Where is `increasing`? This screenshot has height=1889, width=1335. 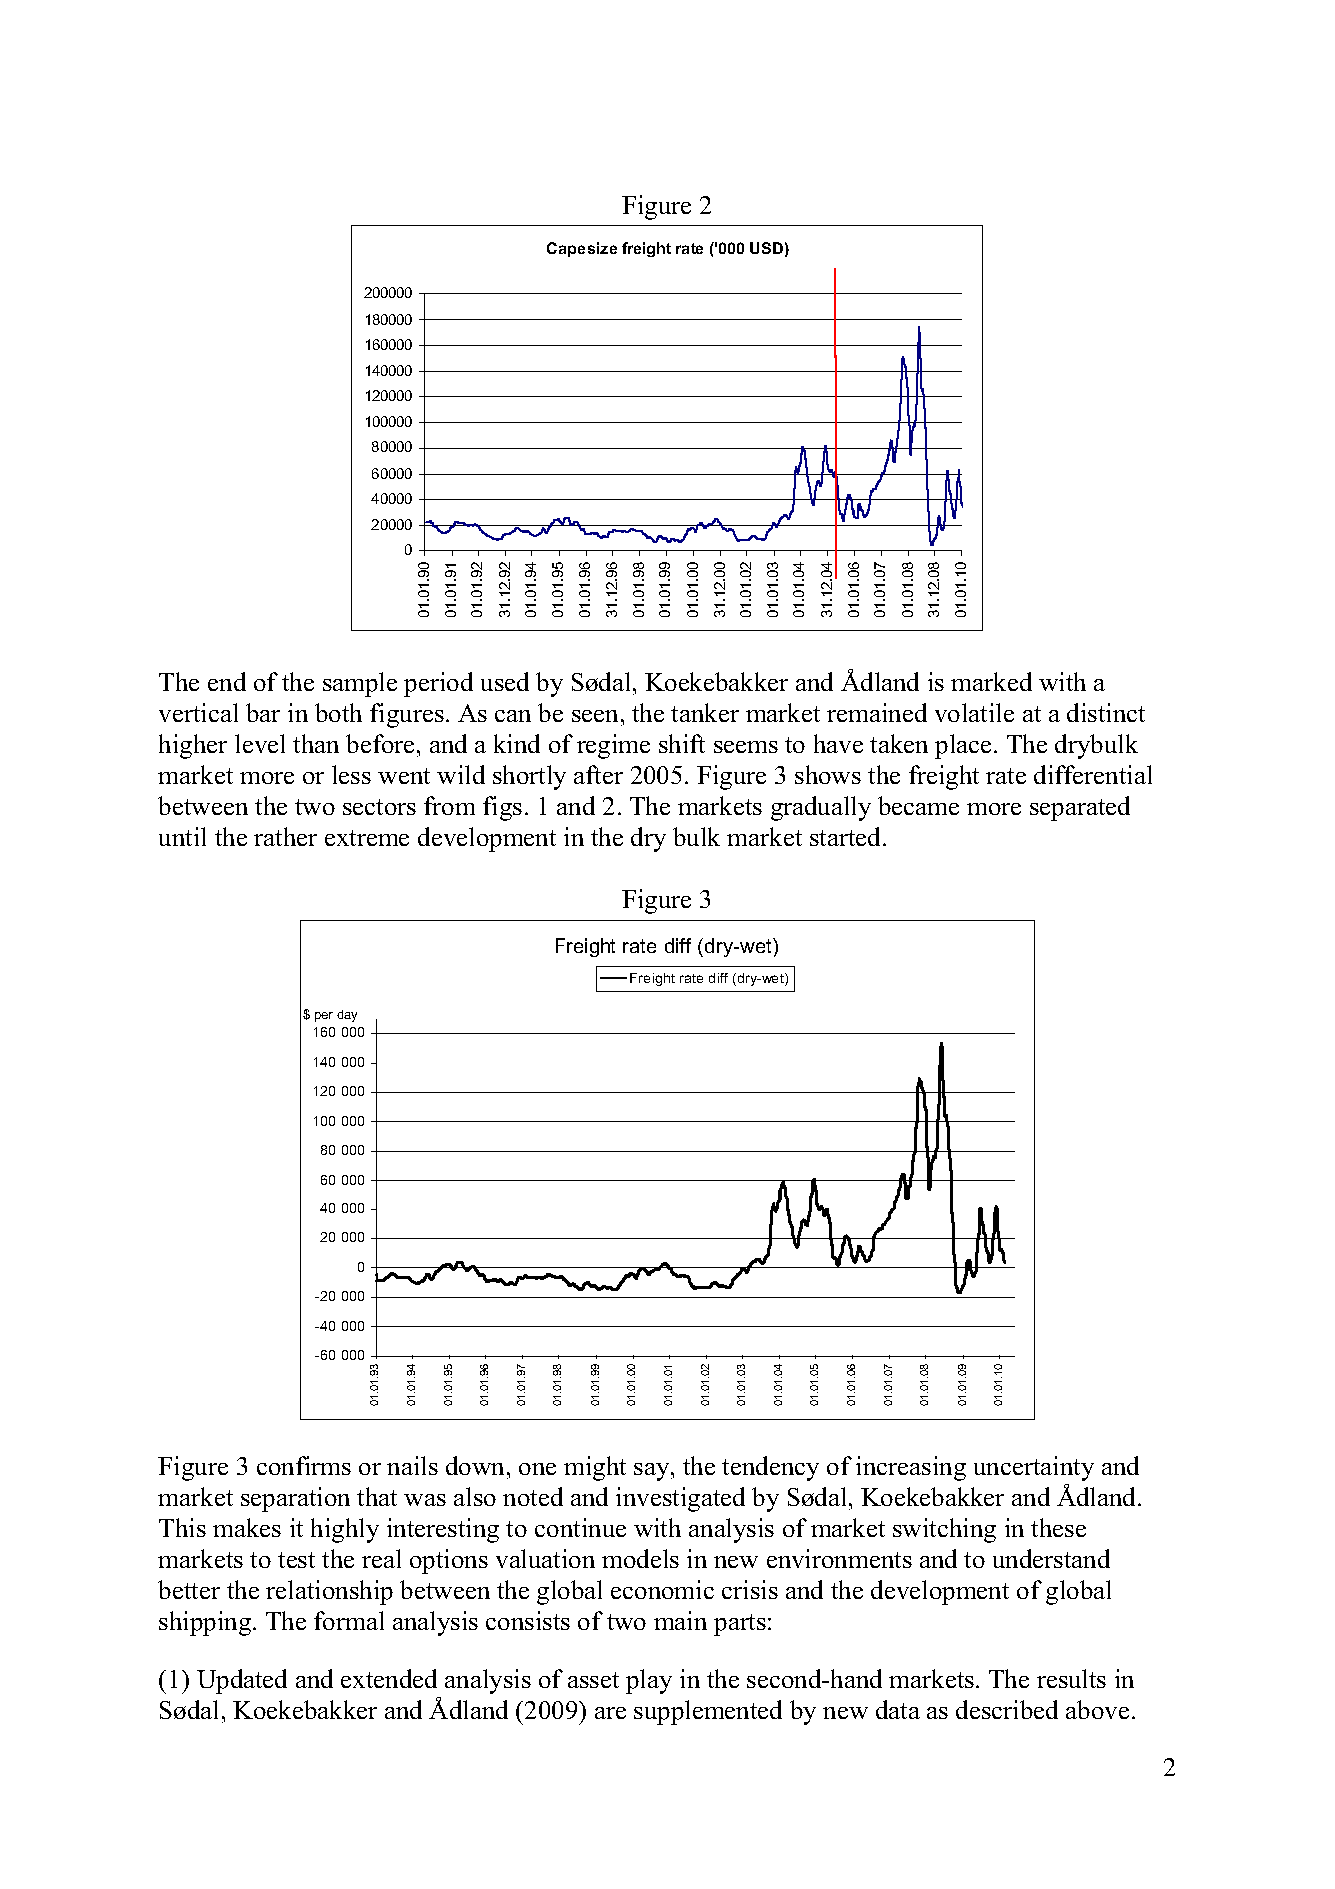
increasing is located at coordinates (911, 1468).
